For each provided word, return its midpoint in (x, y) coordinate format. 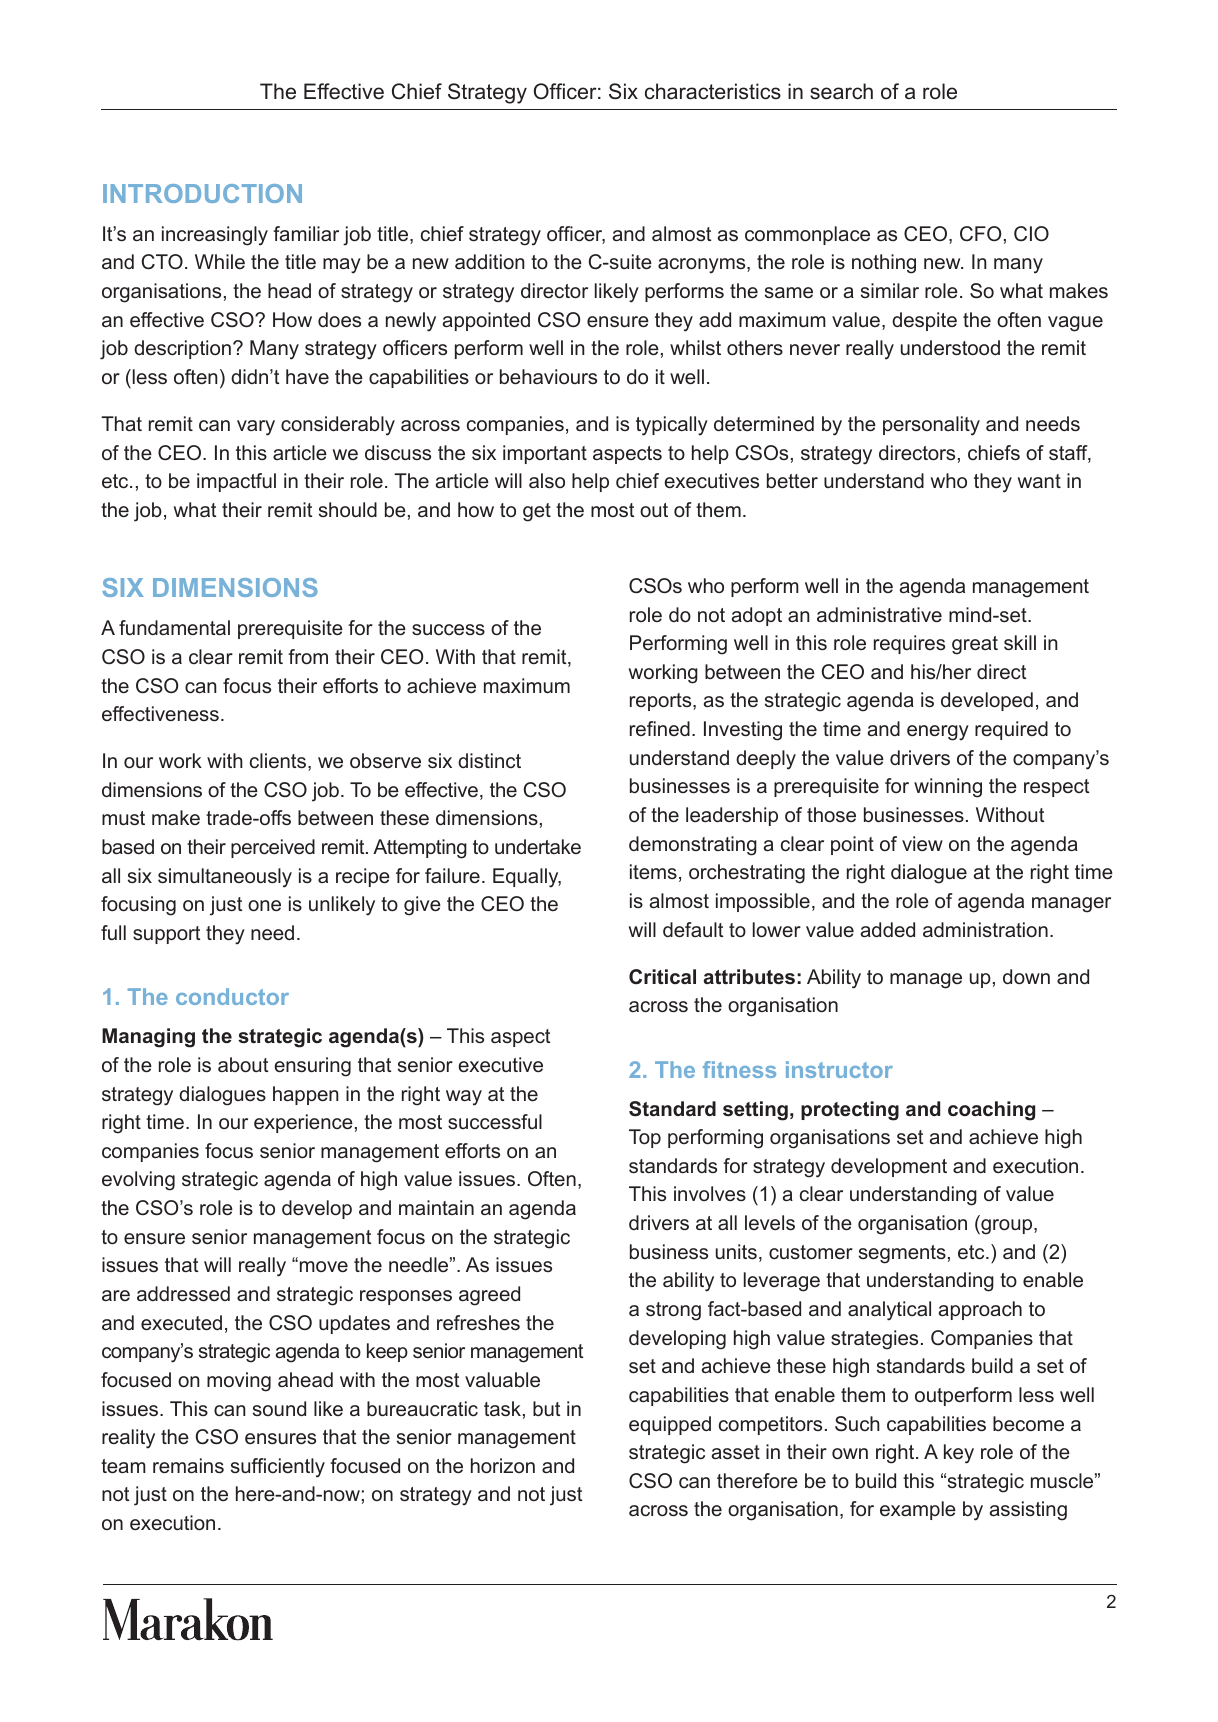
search (841, 91)
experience (303, 1123)
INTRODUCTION (202, 193)
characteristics (713, 91)
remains (188, 1465)
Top (645, 1138)
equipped (670, 1425)
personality (931, 426)
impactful (236, 482)
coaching (991, 1111)
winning (948, 788)
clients (278, 760)
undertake (538, 846)
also (547, 480)
